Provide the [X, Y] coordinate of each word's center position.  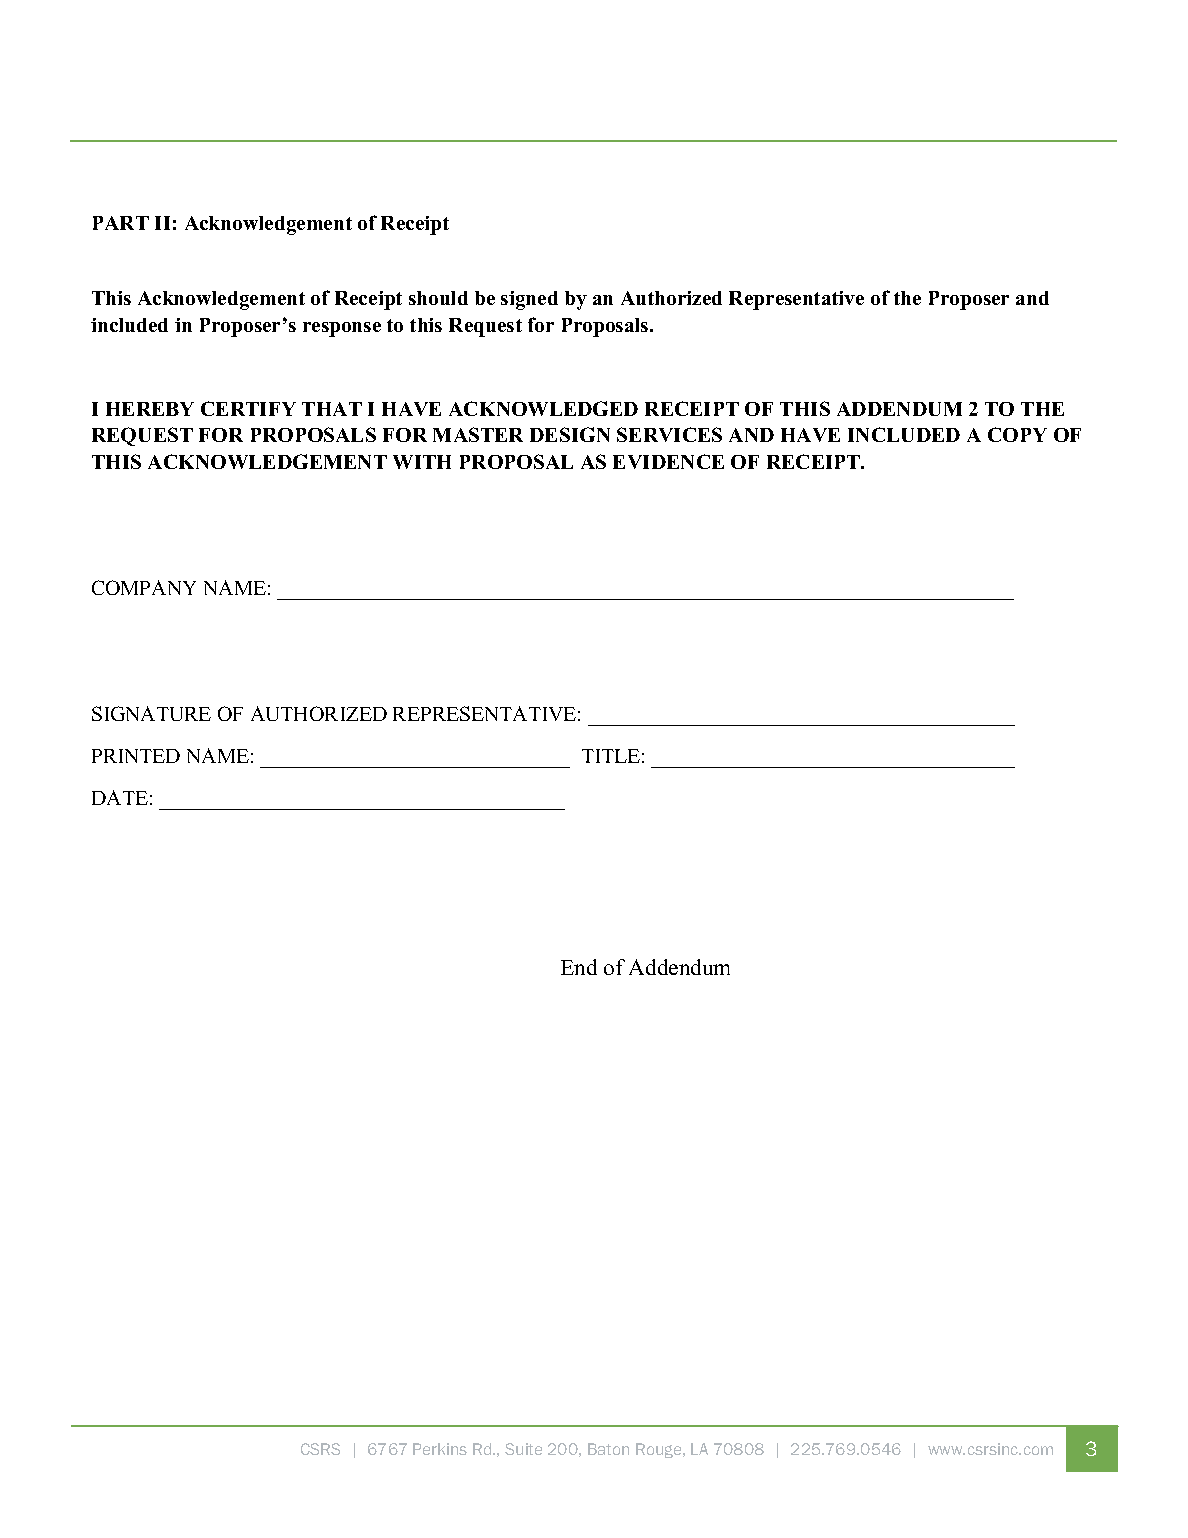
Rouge [660, 1450]
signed [529, 300]
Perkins [440, 1449]
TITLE [611, 756]
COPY [1017, 434]
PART [121, 223]
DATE [120, 797]
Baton [608, 1449]
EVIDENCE [668, 461]
